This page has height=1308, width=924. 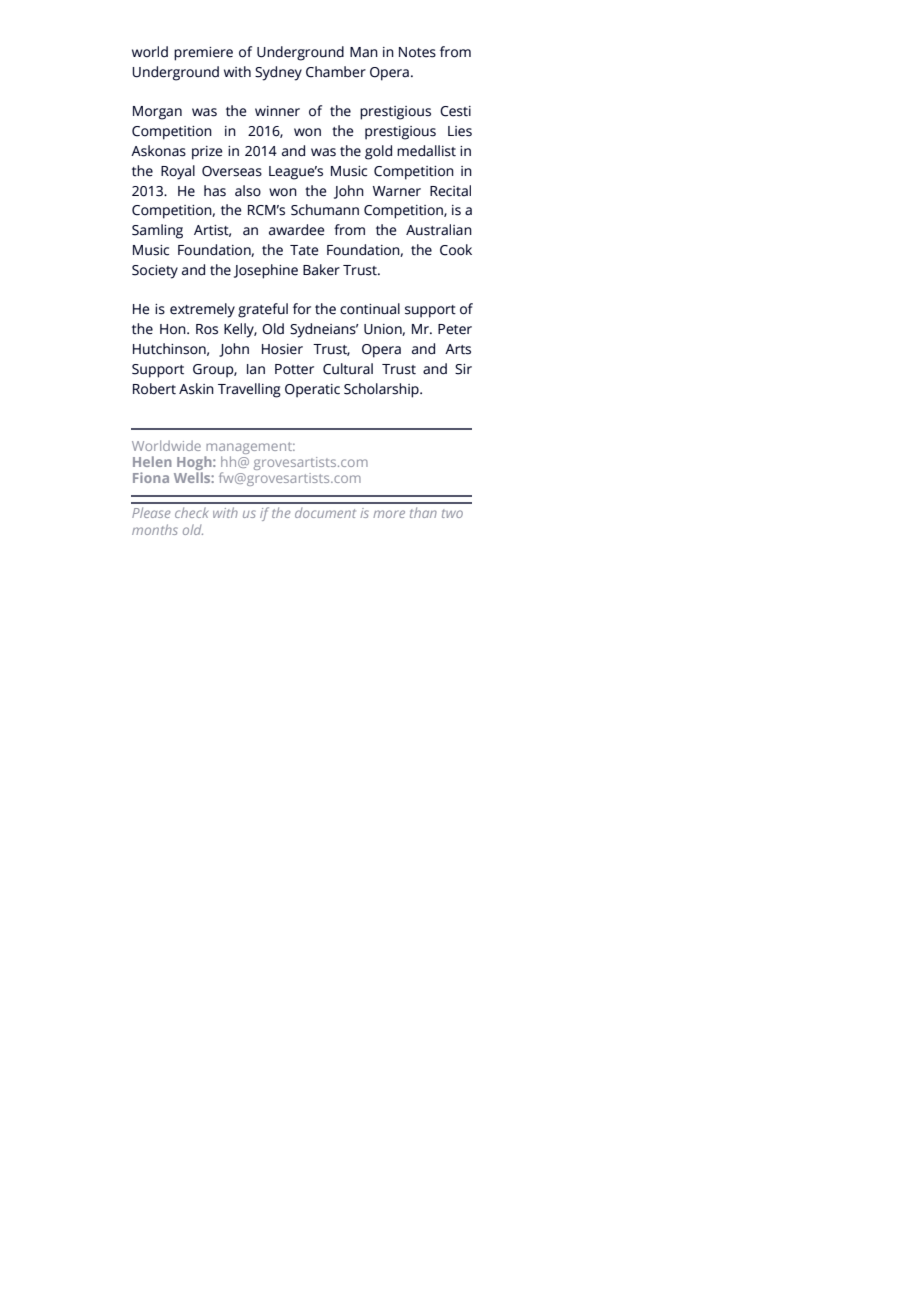 I want to click on premiere, so click(x=203, y=54).
